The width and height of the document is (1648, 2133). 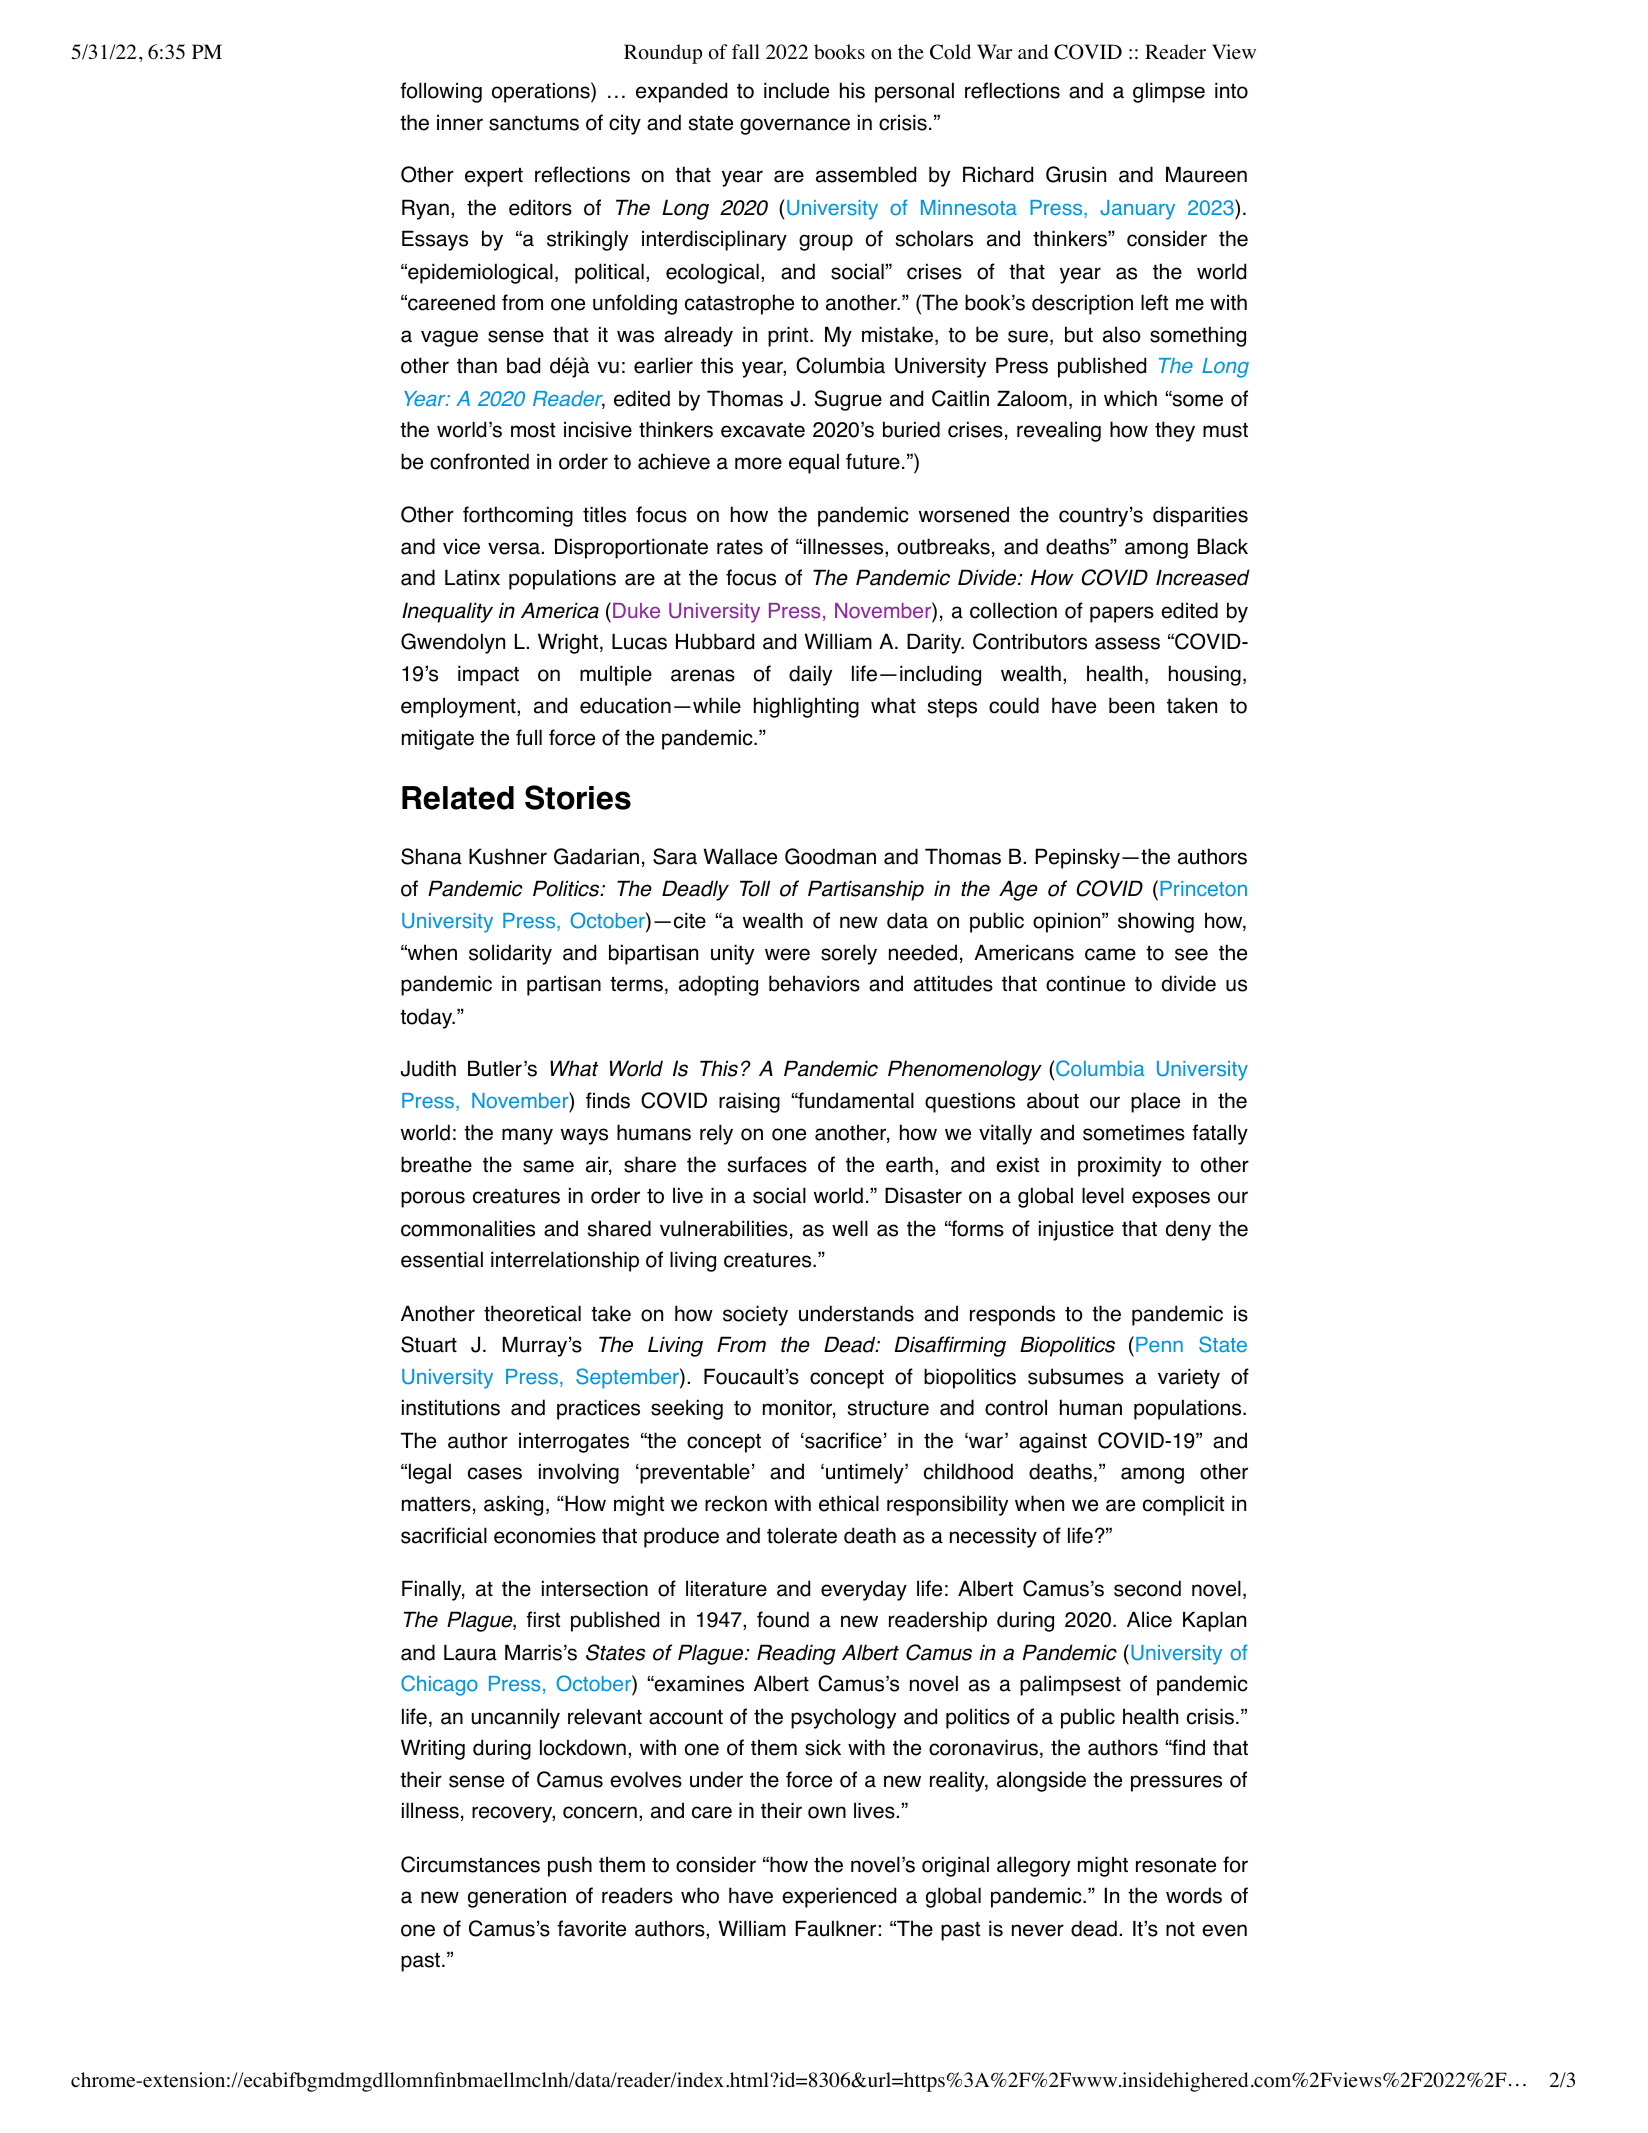 I want to click on full, so click(x=529, y=737).
